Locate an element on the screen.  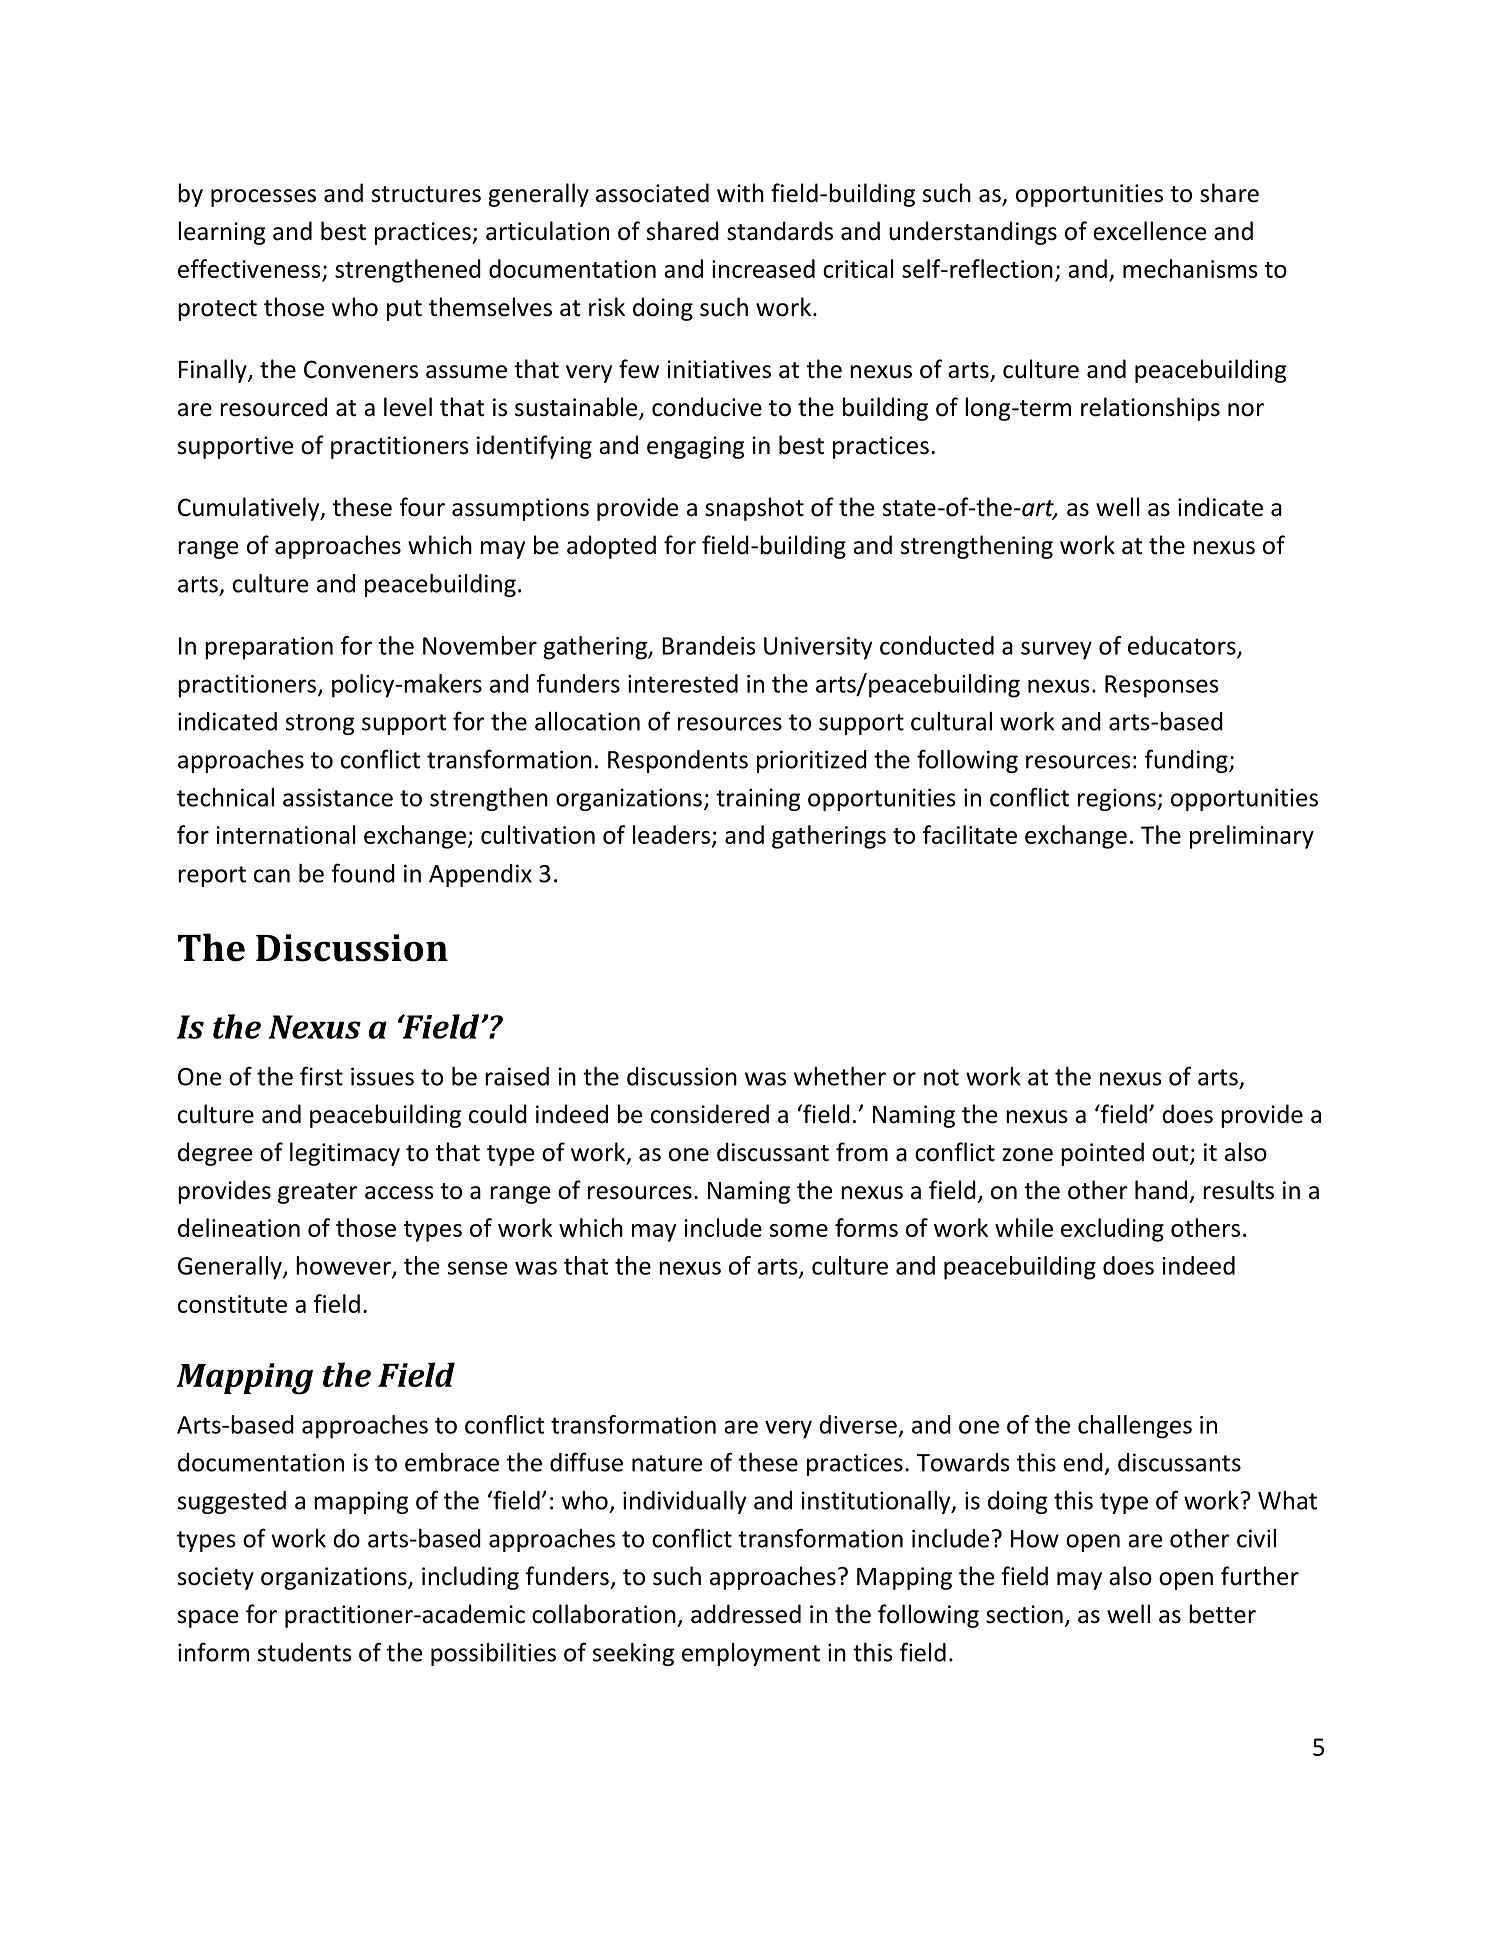
found is located at coordinates (363, 873).
